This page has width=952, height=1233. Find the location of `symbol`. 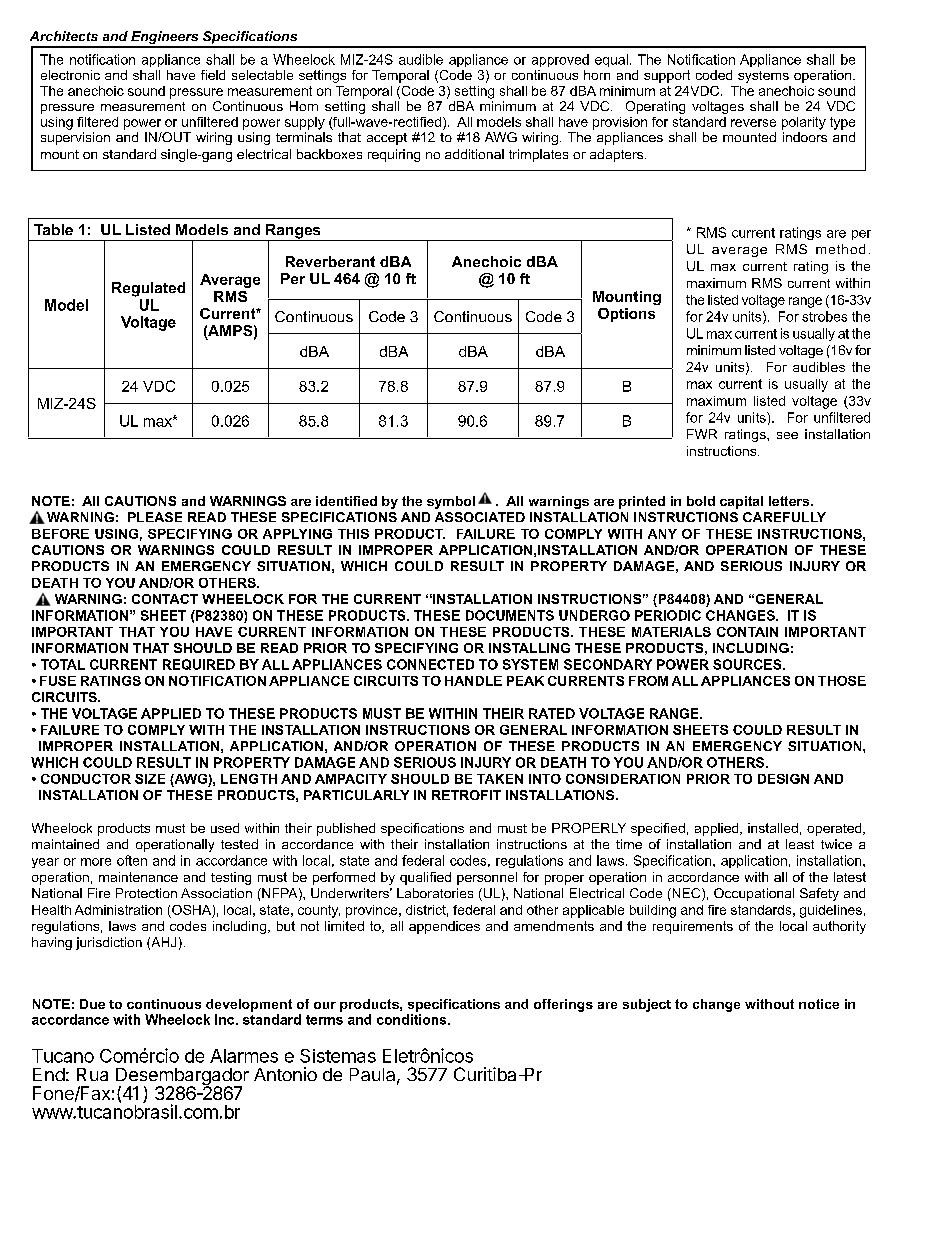

symbol is located at coordinates (451, 502).
